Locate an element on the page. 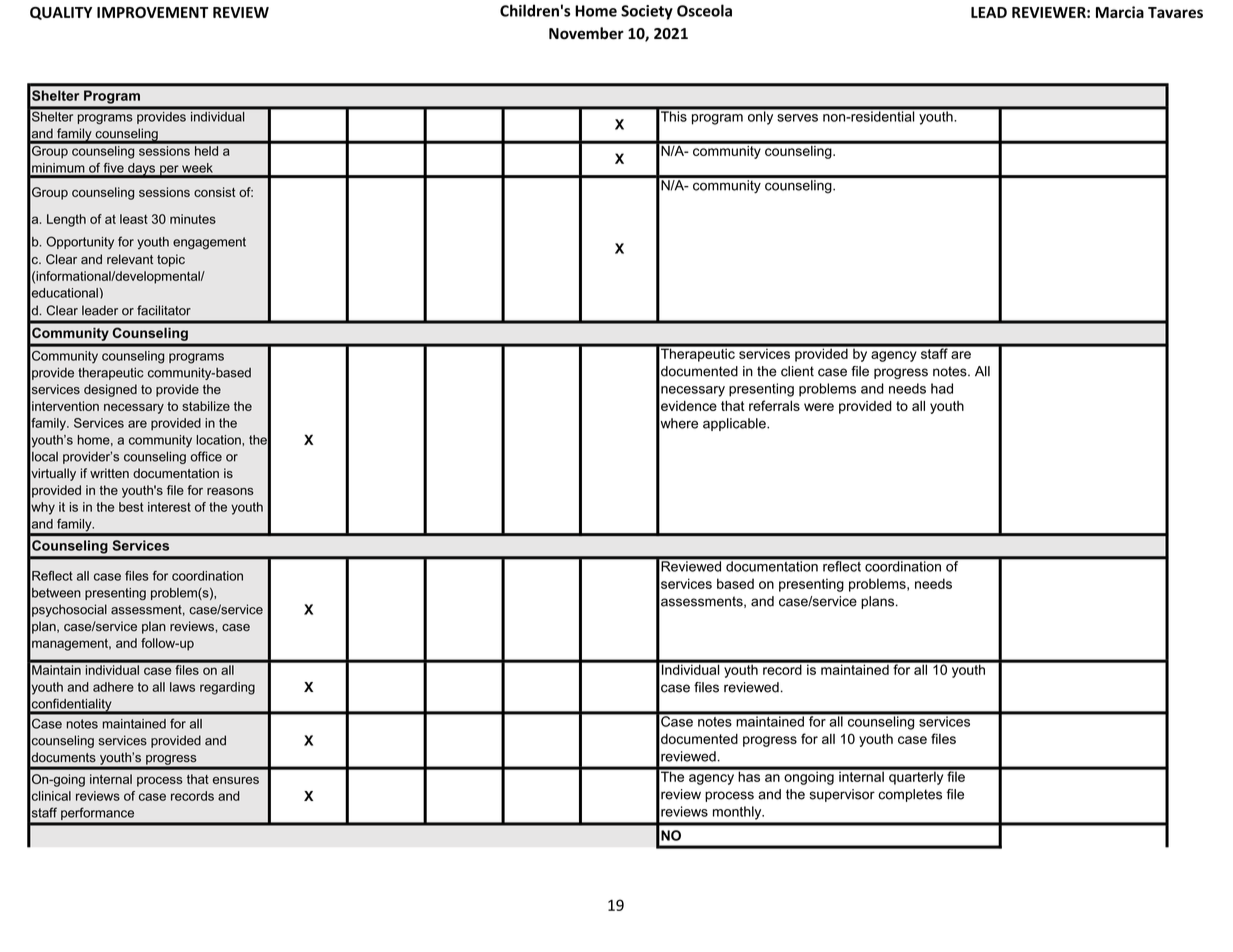 This page has width=1233, height=952. facilitator is located at coordinates (164, 310).
